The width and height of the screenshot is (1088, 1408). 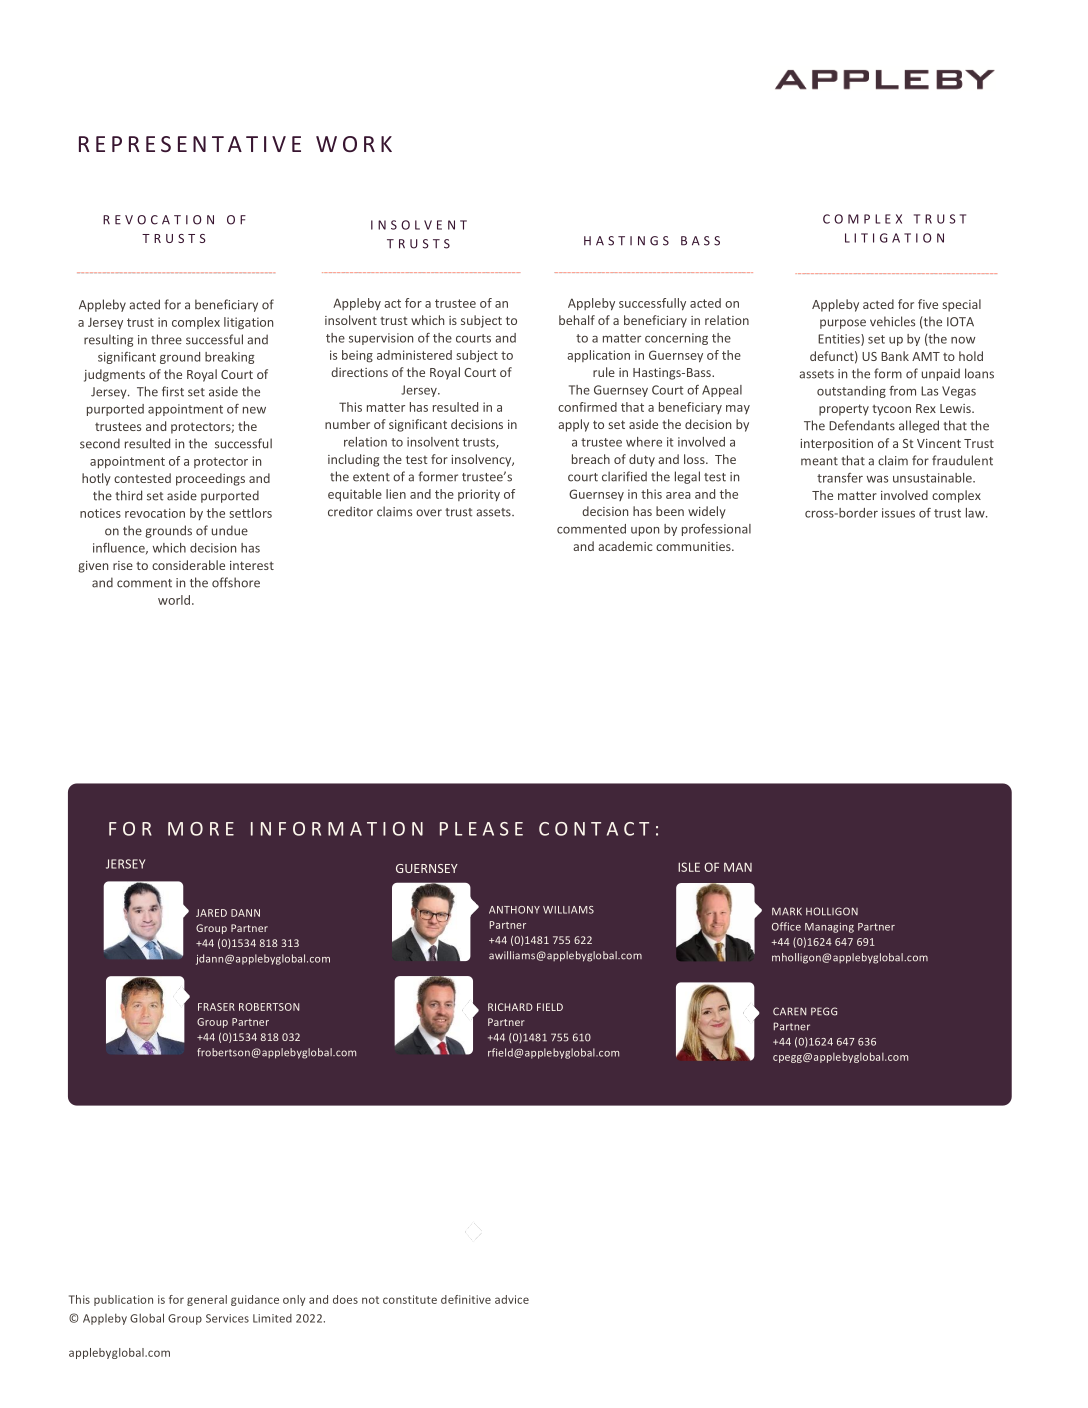 I want to click on undue, so click(x=230, y=530).
